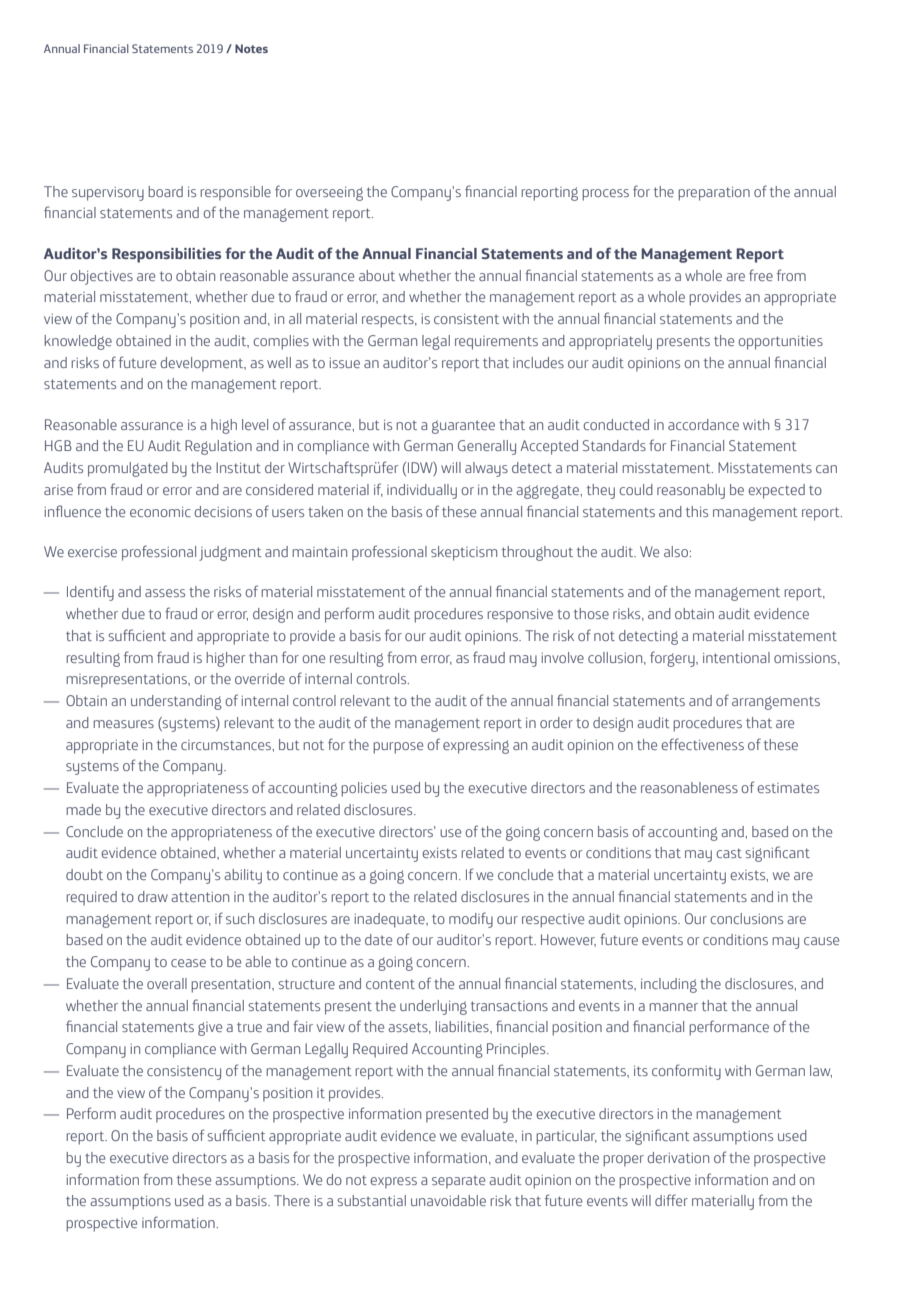  I want to click on consistency, so click(184, 1073).
